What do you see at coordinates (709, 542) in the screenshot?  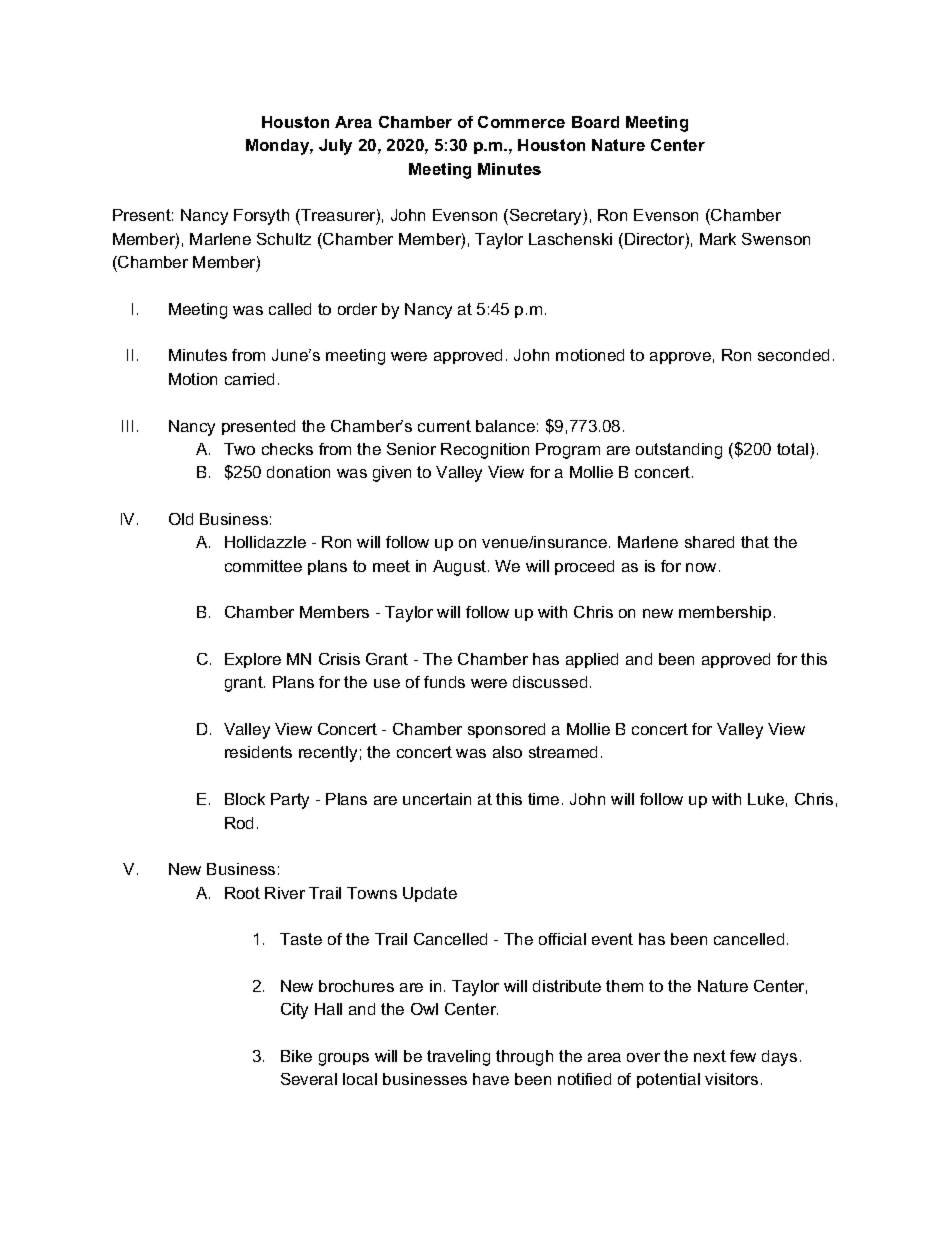 I see `shared` at bounding box center [709, 542].
